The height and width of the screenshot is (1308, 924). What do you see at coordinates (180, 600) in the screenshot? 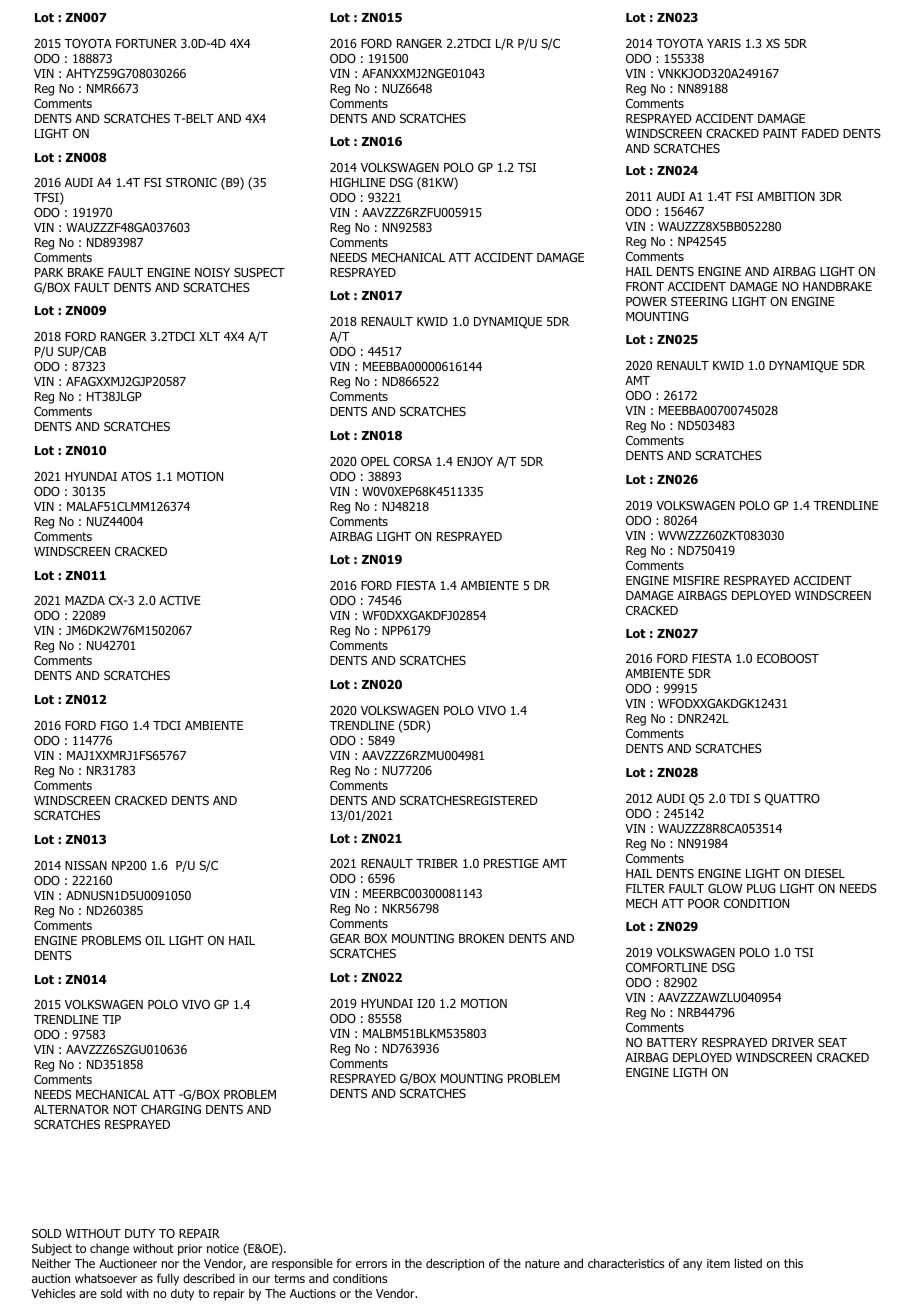
I see `ACTIVE` at bounding box center [180, 600].
